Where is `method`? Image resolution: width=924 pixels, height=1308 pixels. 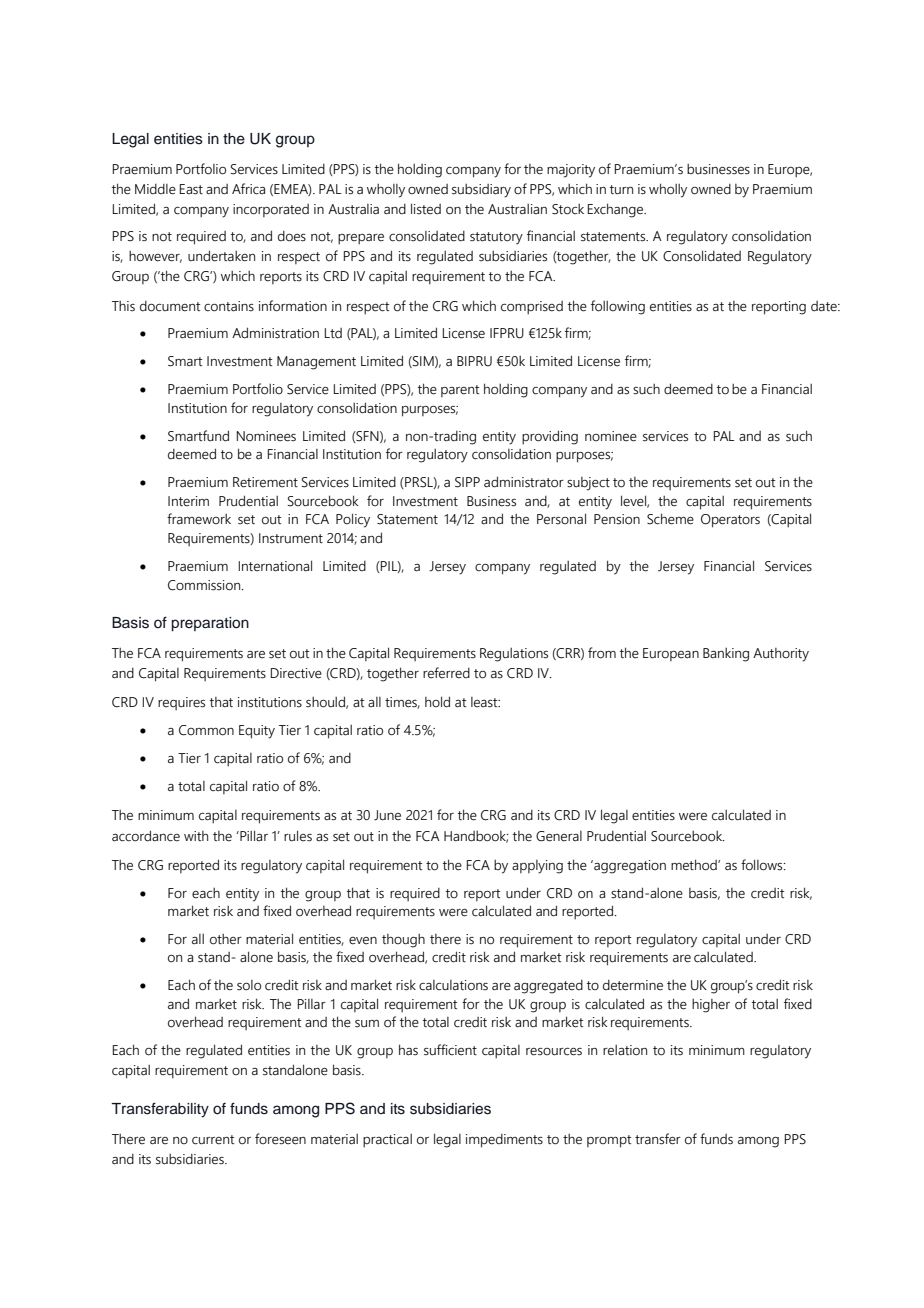 method is located at coordinates (695, 865).
